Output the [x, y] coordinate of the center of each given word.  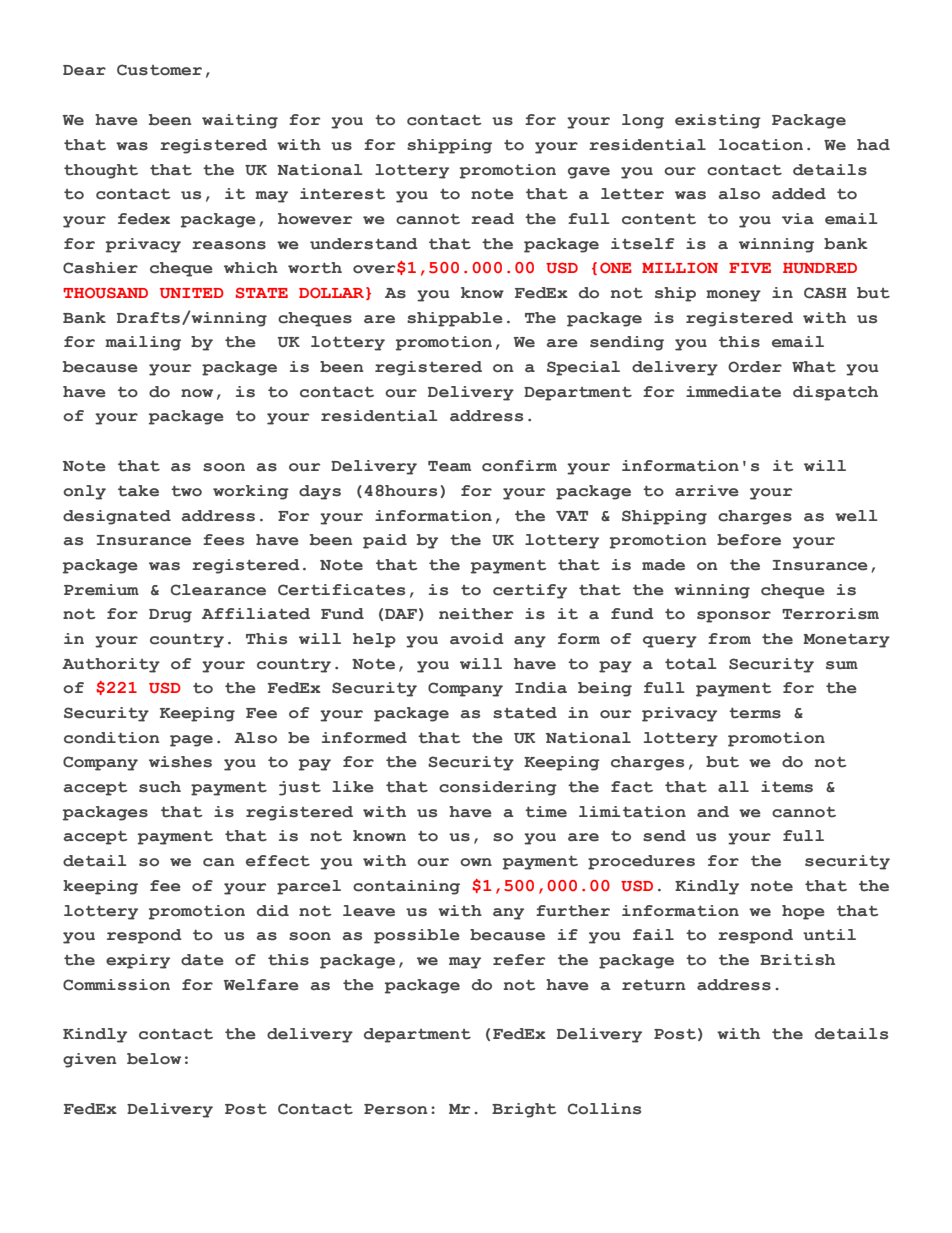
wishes [180, 762]
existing [718, 121]
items [787, 787]
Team [449, 466]
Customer [159, 70]
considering [498, 788]
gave [589, 173]
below [154, 1059]
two [186, 491]
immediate [733, 392]
